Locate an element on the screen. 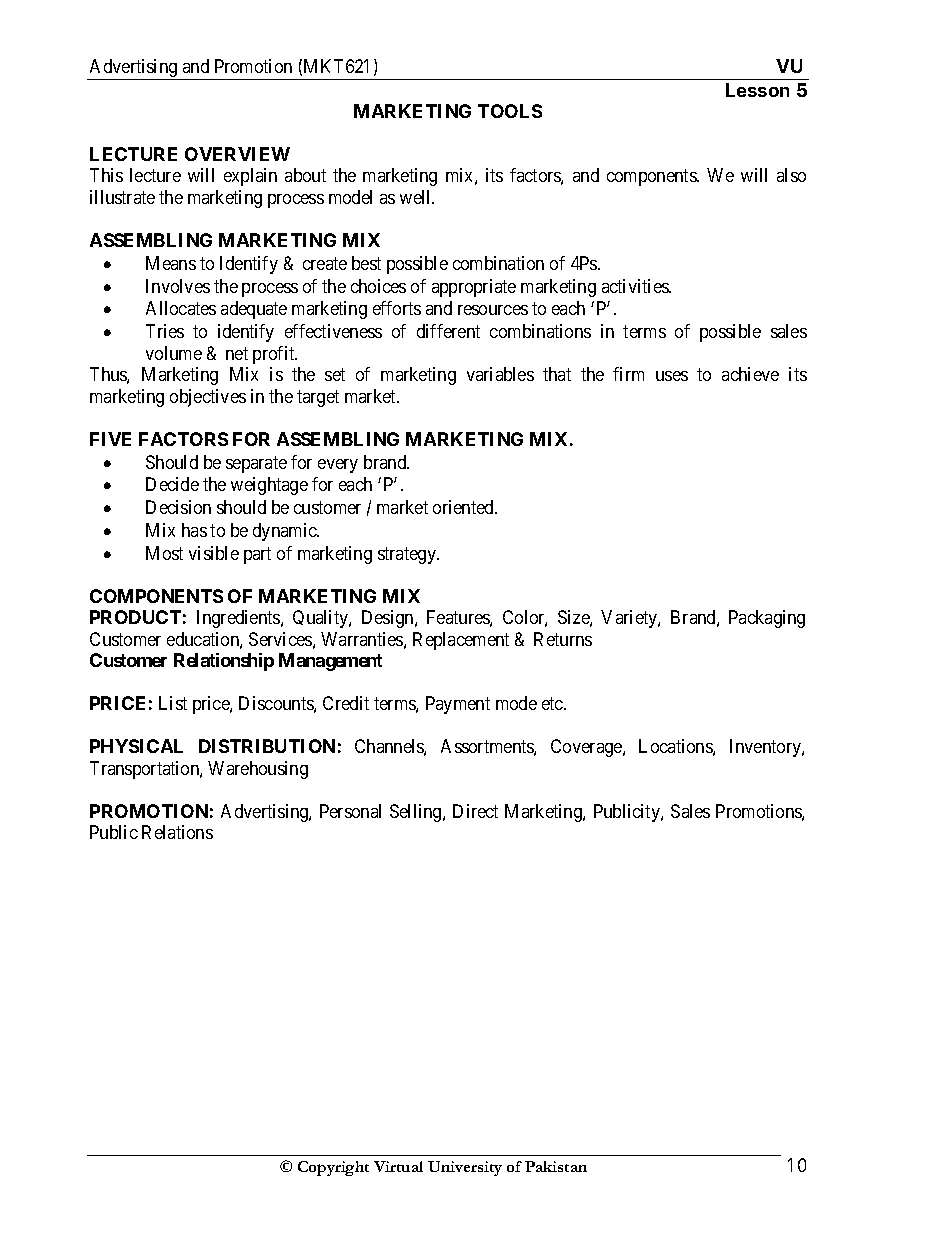 This screenshot has height=1233, width=952. Warehousing is located at coordinates (258, 770).
